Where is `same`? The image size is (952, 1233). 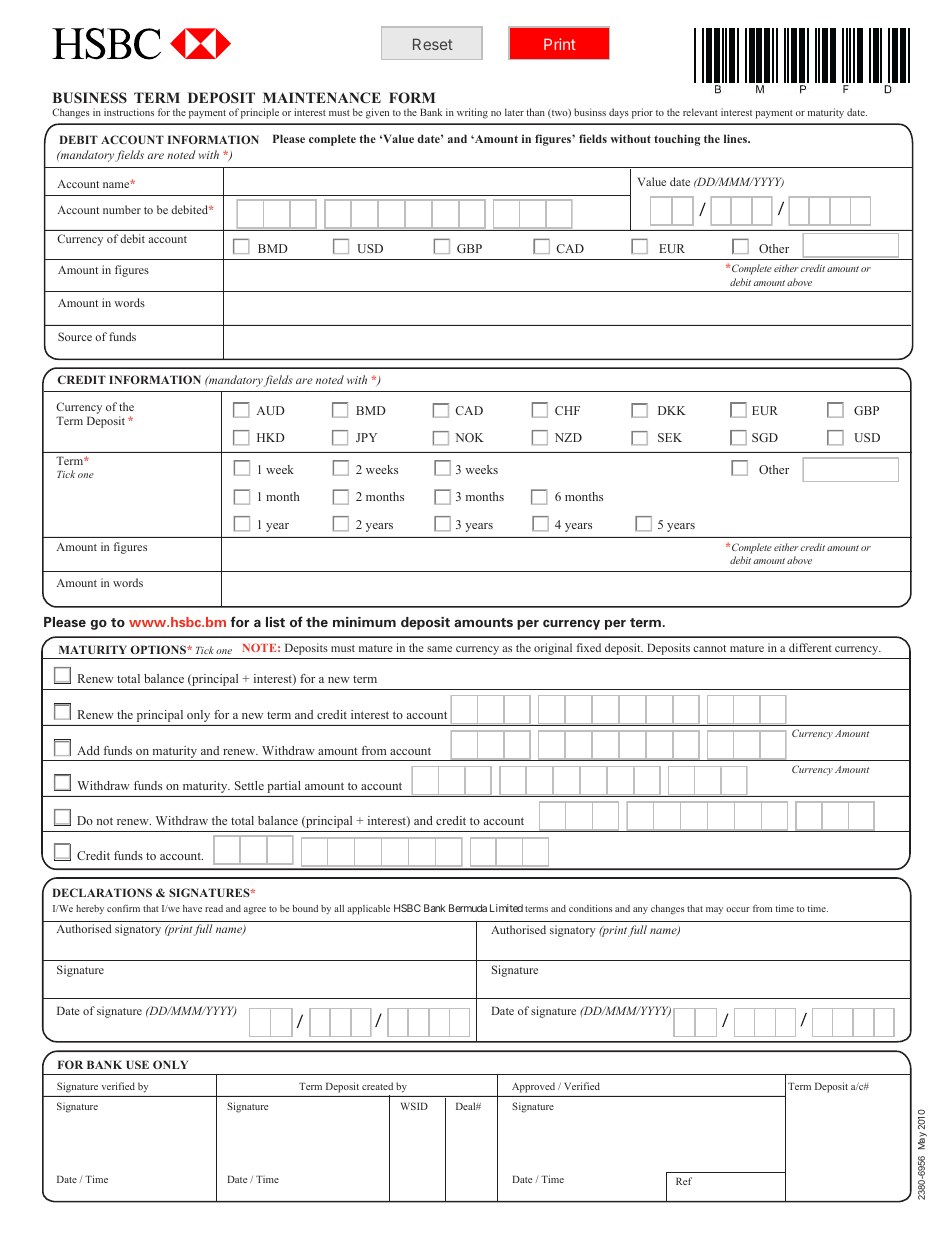 same is located at coordinates (439, 649).
